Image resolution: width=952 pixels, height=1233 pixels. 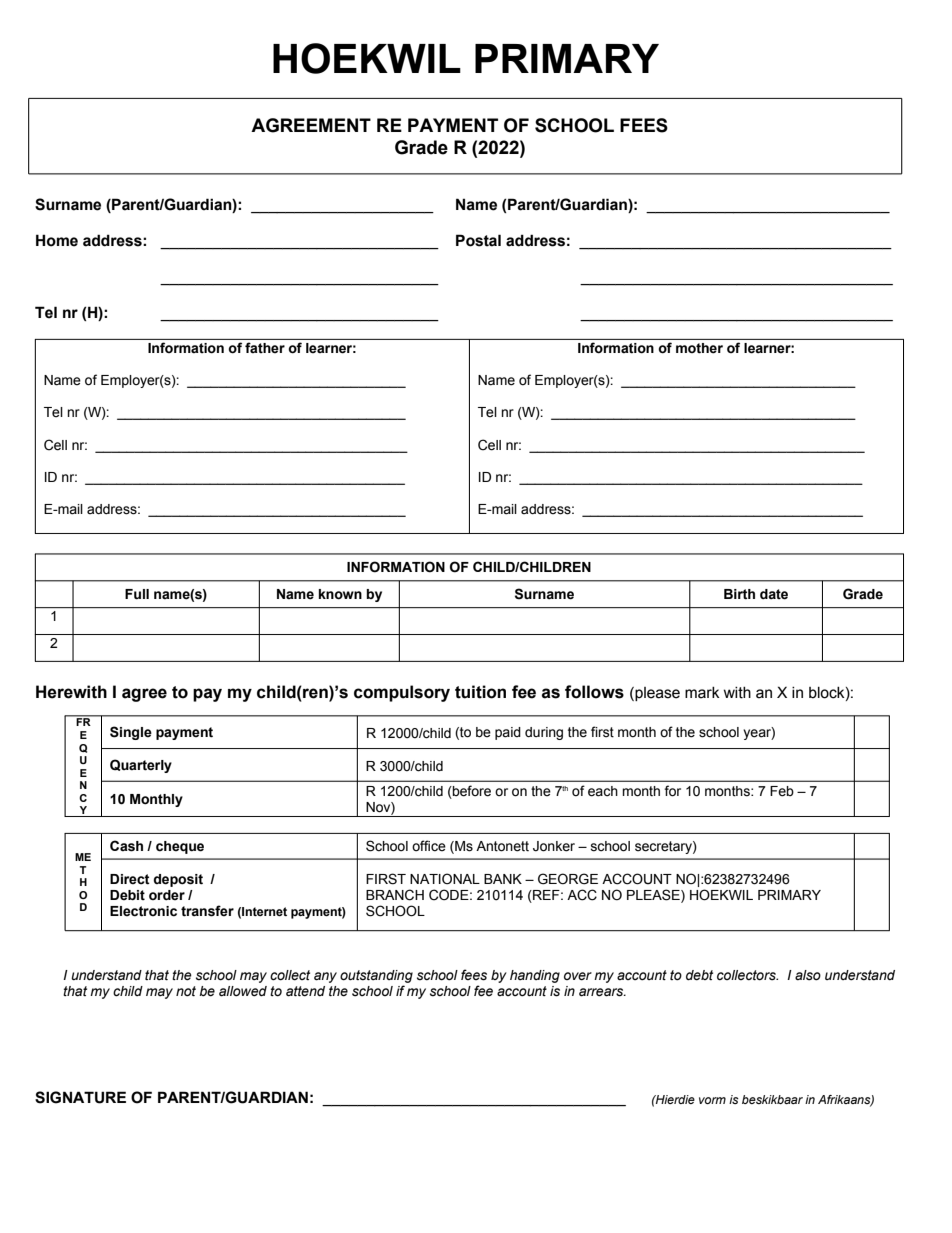 I want to click on Home, so click(x=57, y=240).
